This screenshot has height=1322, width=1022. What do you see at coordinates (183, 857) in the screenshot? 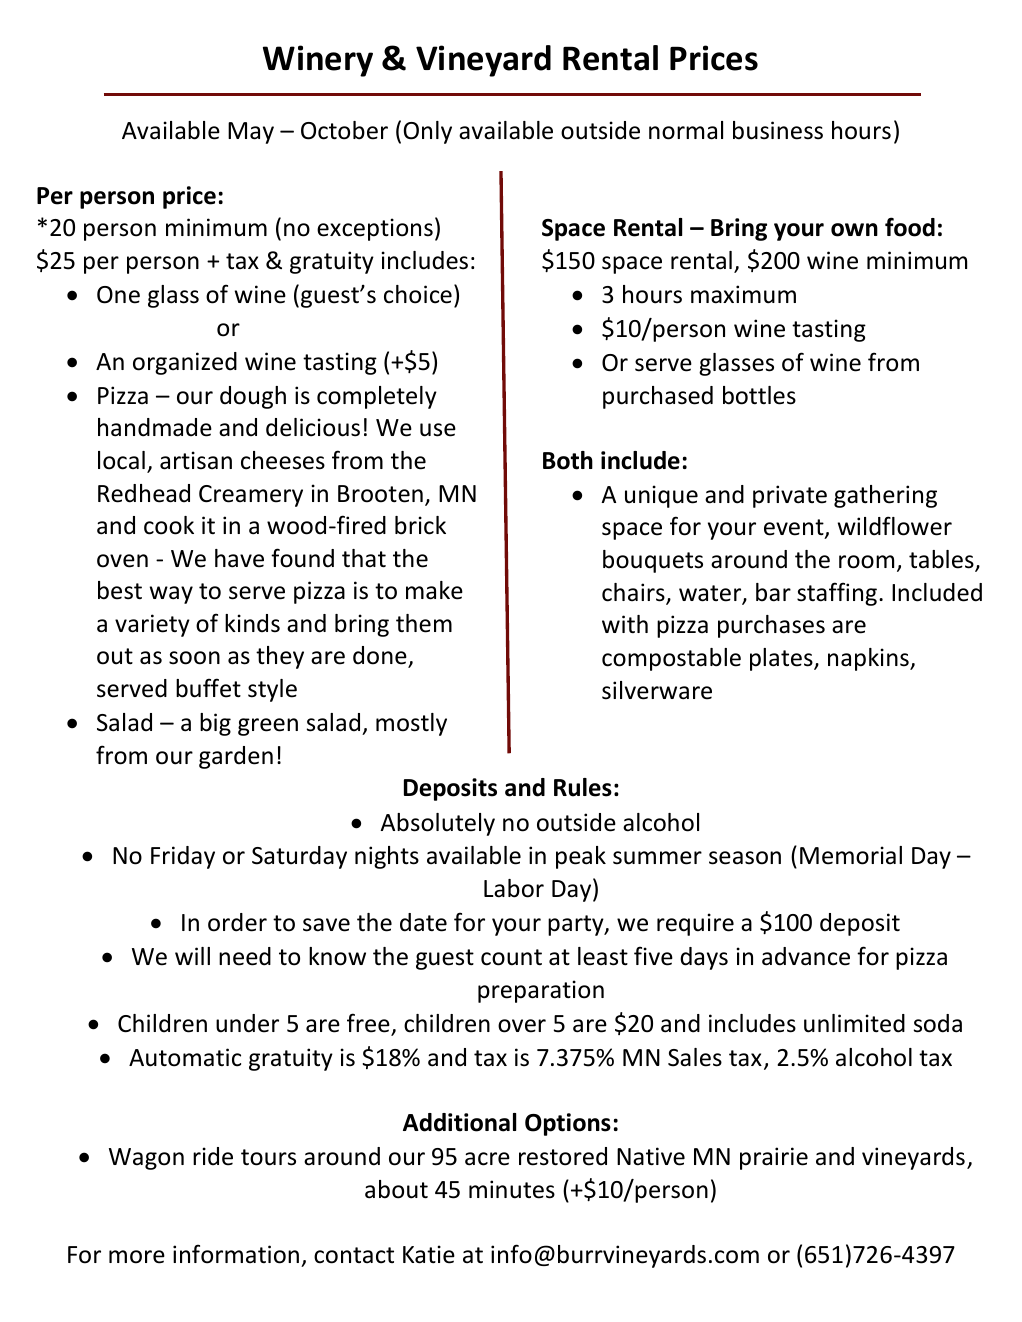
I see `Friday` at bounding box center [183, 857].
